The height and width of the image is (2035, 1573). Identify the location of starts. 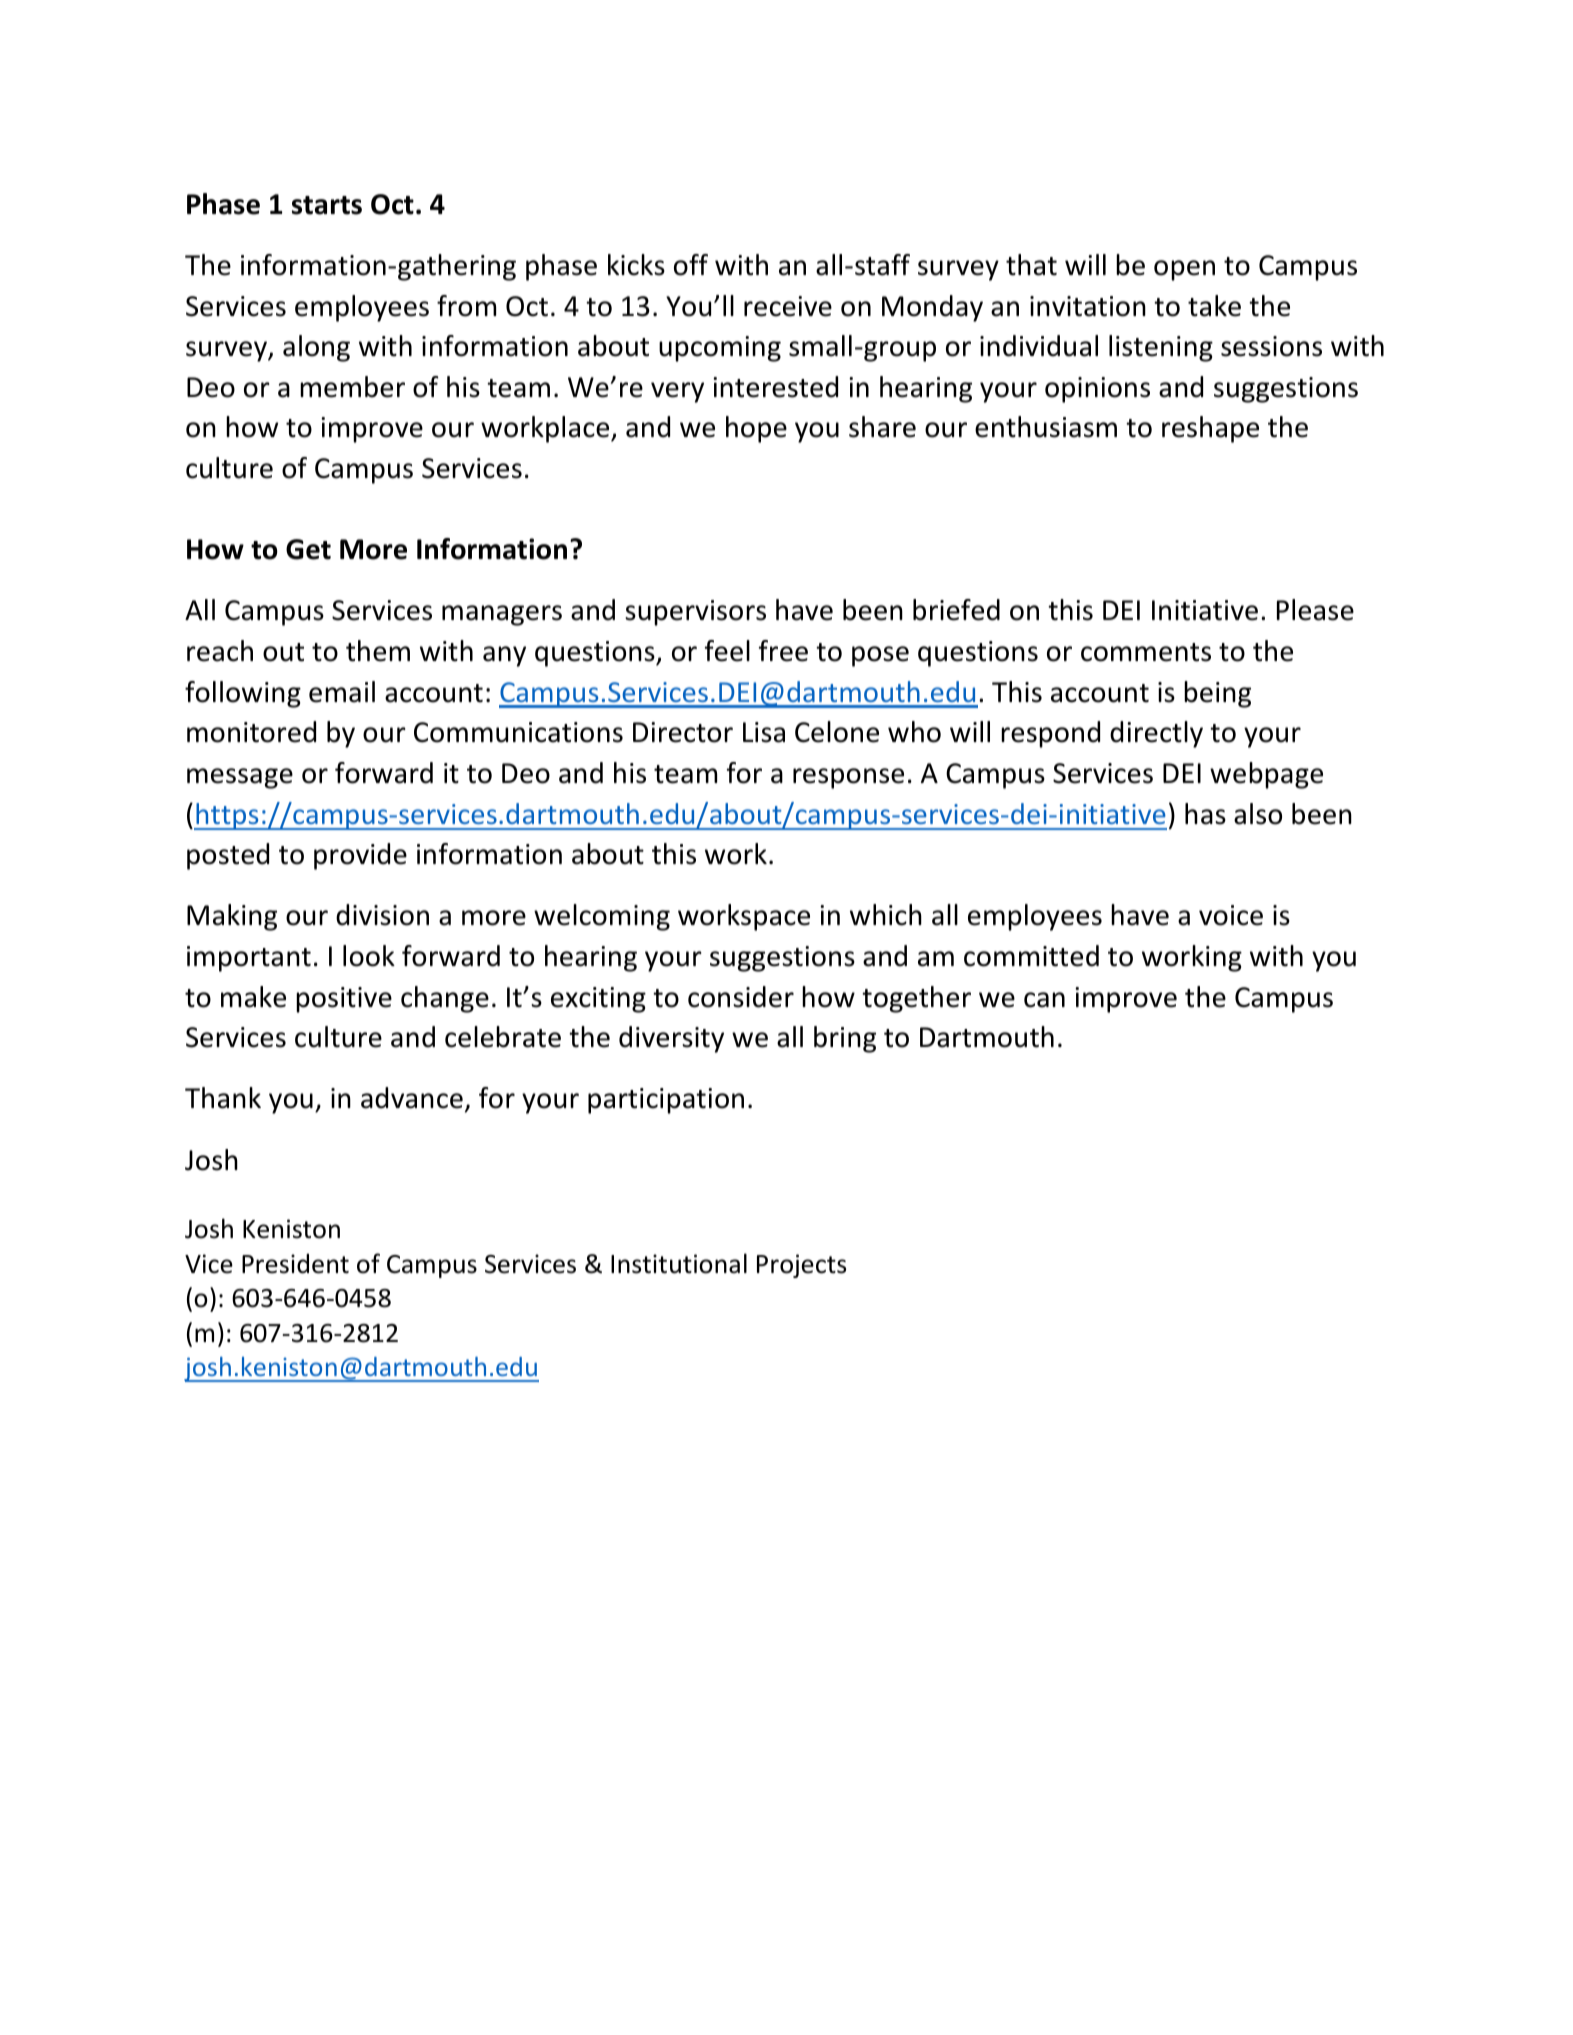
(327, 205).
